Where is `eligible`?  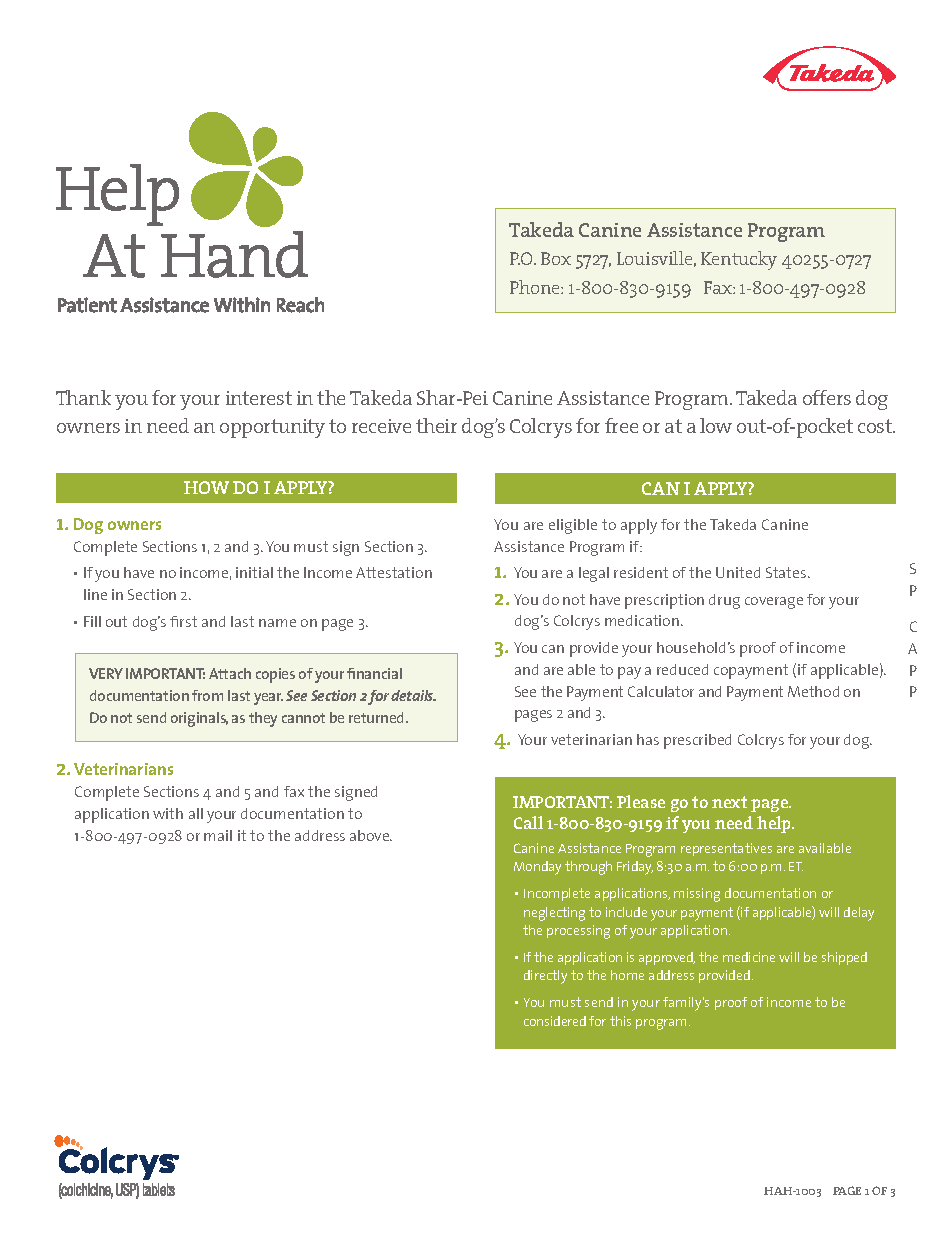
eligible is located at coordinates (573, 526).
